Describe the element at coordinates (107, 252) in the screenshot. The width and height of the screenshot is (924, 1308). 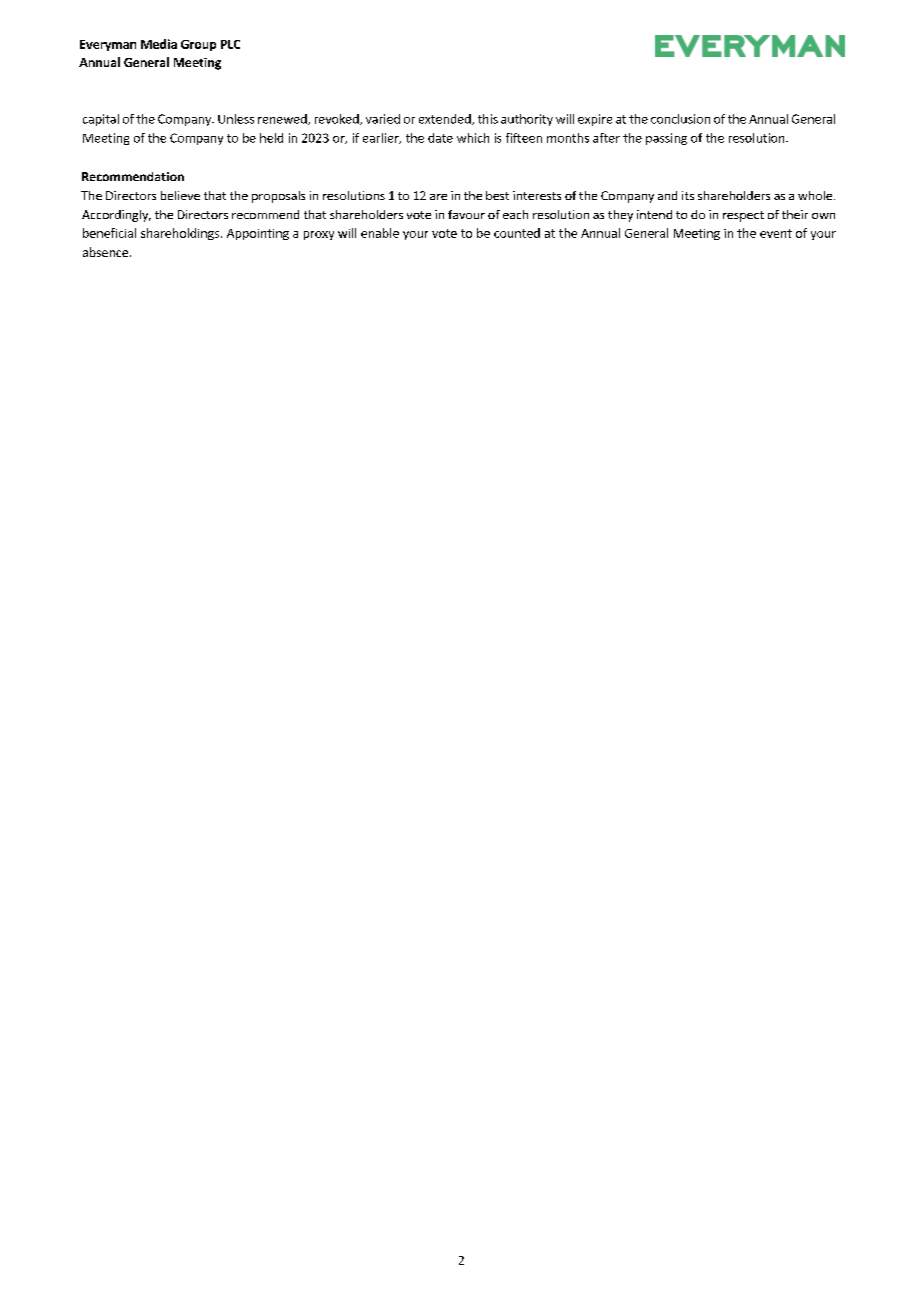
I see `absence` at that location.
